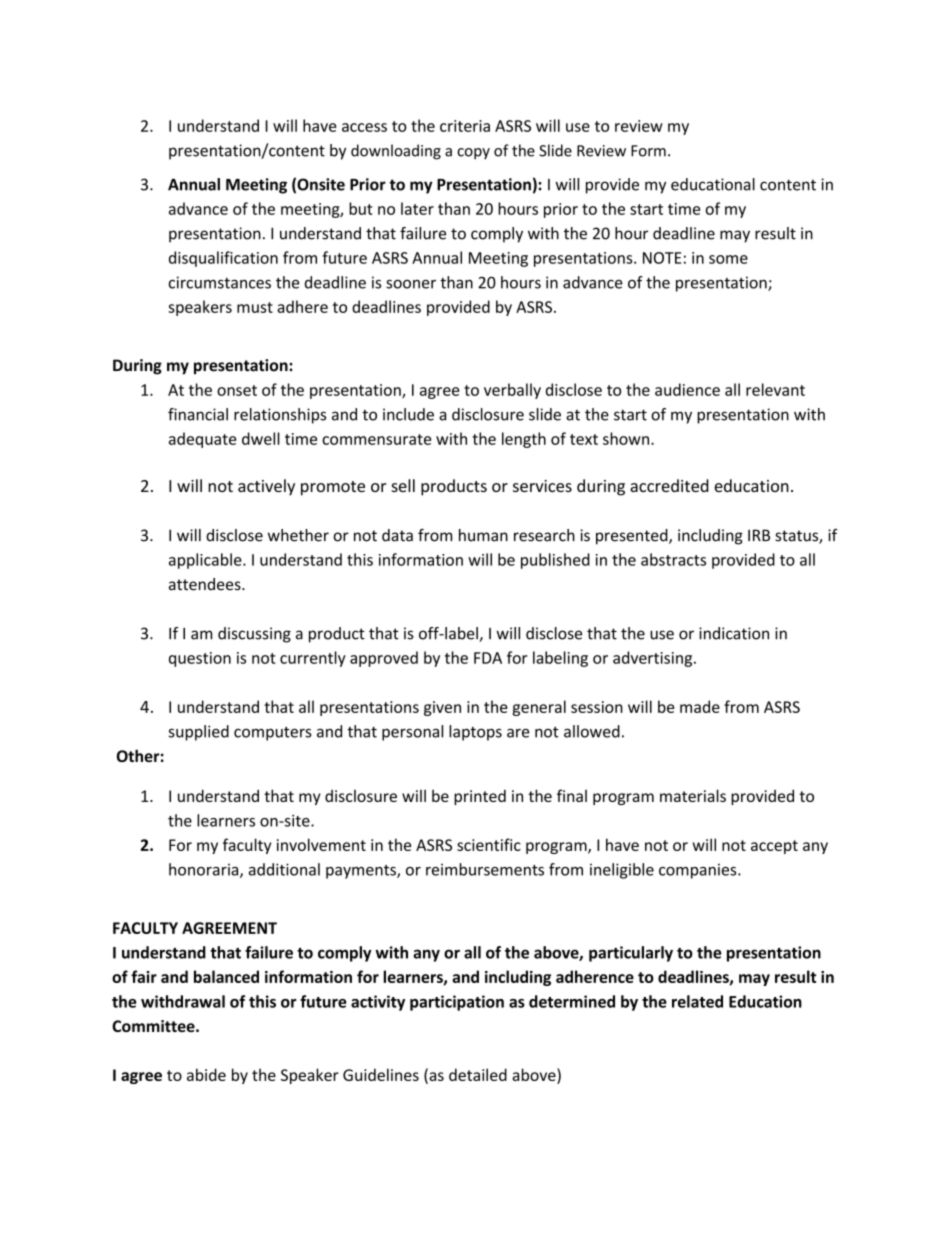 The height and width of the screenshot is (1233, 952). Describe the element at coordinates (206, 1074) in the screenshot. I see `abide` at that location.
